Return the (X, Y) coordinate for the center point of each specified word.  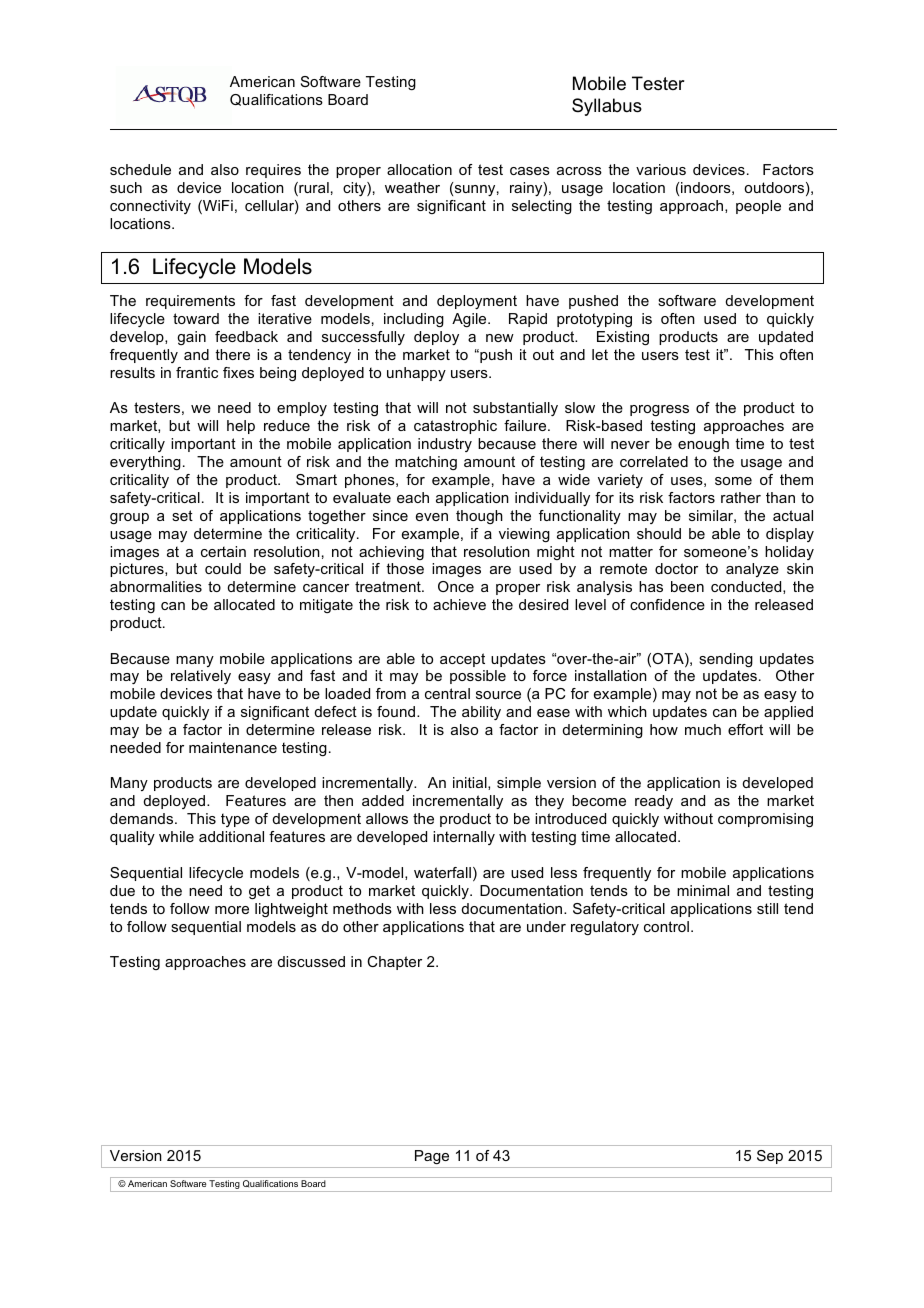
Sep (770, 1157)
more (232, 910)
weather (412, 187)
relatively (201, 677)
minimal (703, 890)
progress (659, 410)
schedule (140, 169)
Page (432, 1157)
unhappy (416, 374)
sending (726, 660)
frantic (197, 372)
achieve (459, 604)
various (661, 169)
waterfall (442, 872)
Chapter (394, 963)
